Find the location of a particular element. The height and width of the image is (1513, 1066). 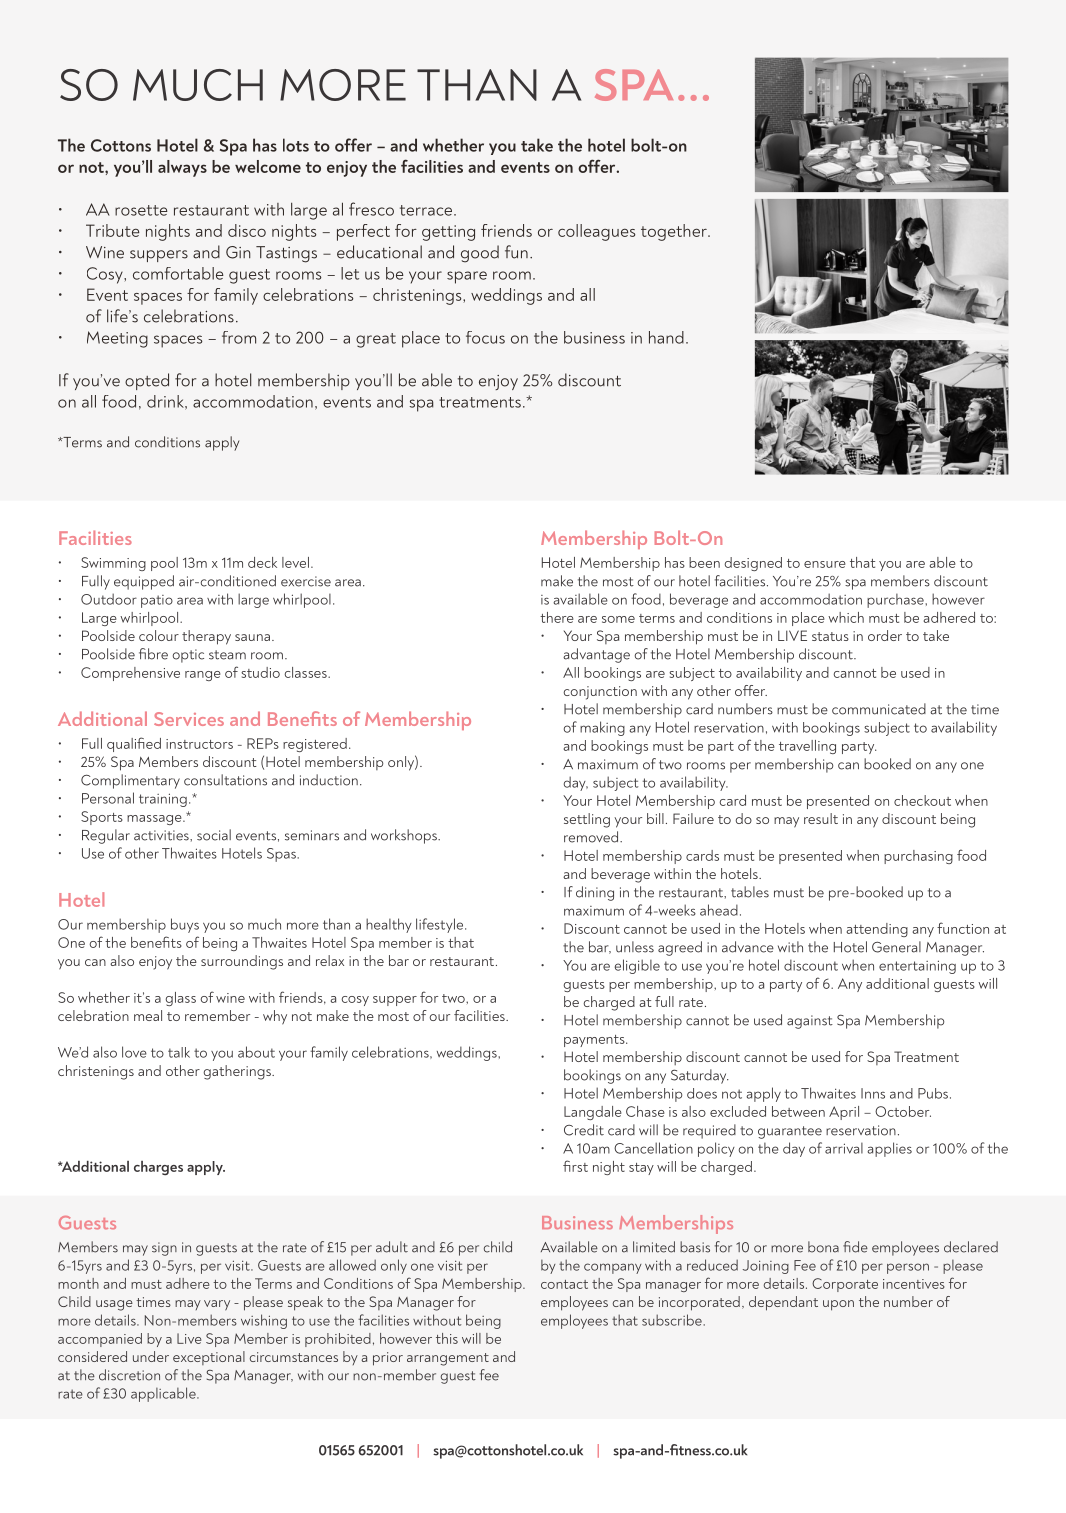

travelling is located at coordinates (807, 747).
